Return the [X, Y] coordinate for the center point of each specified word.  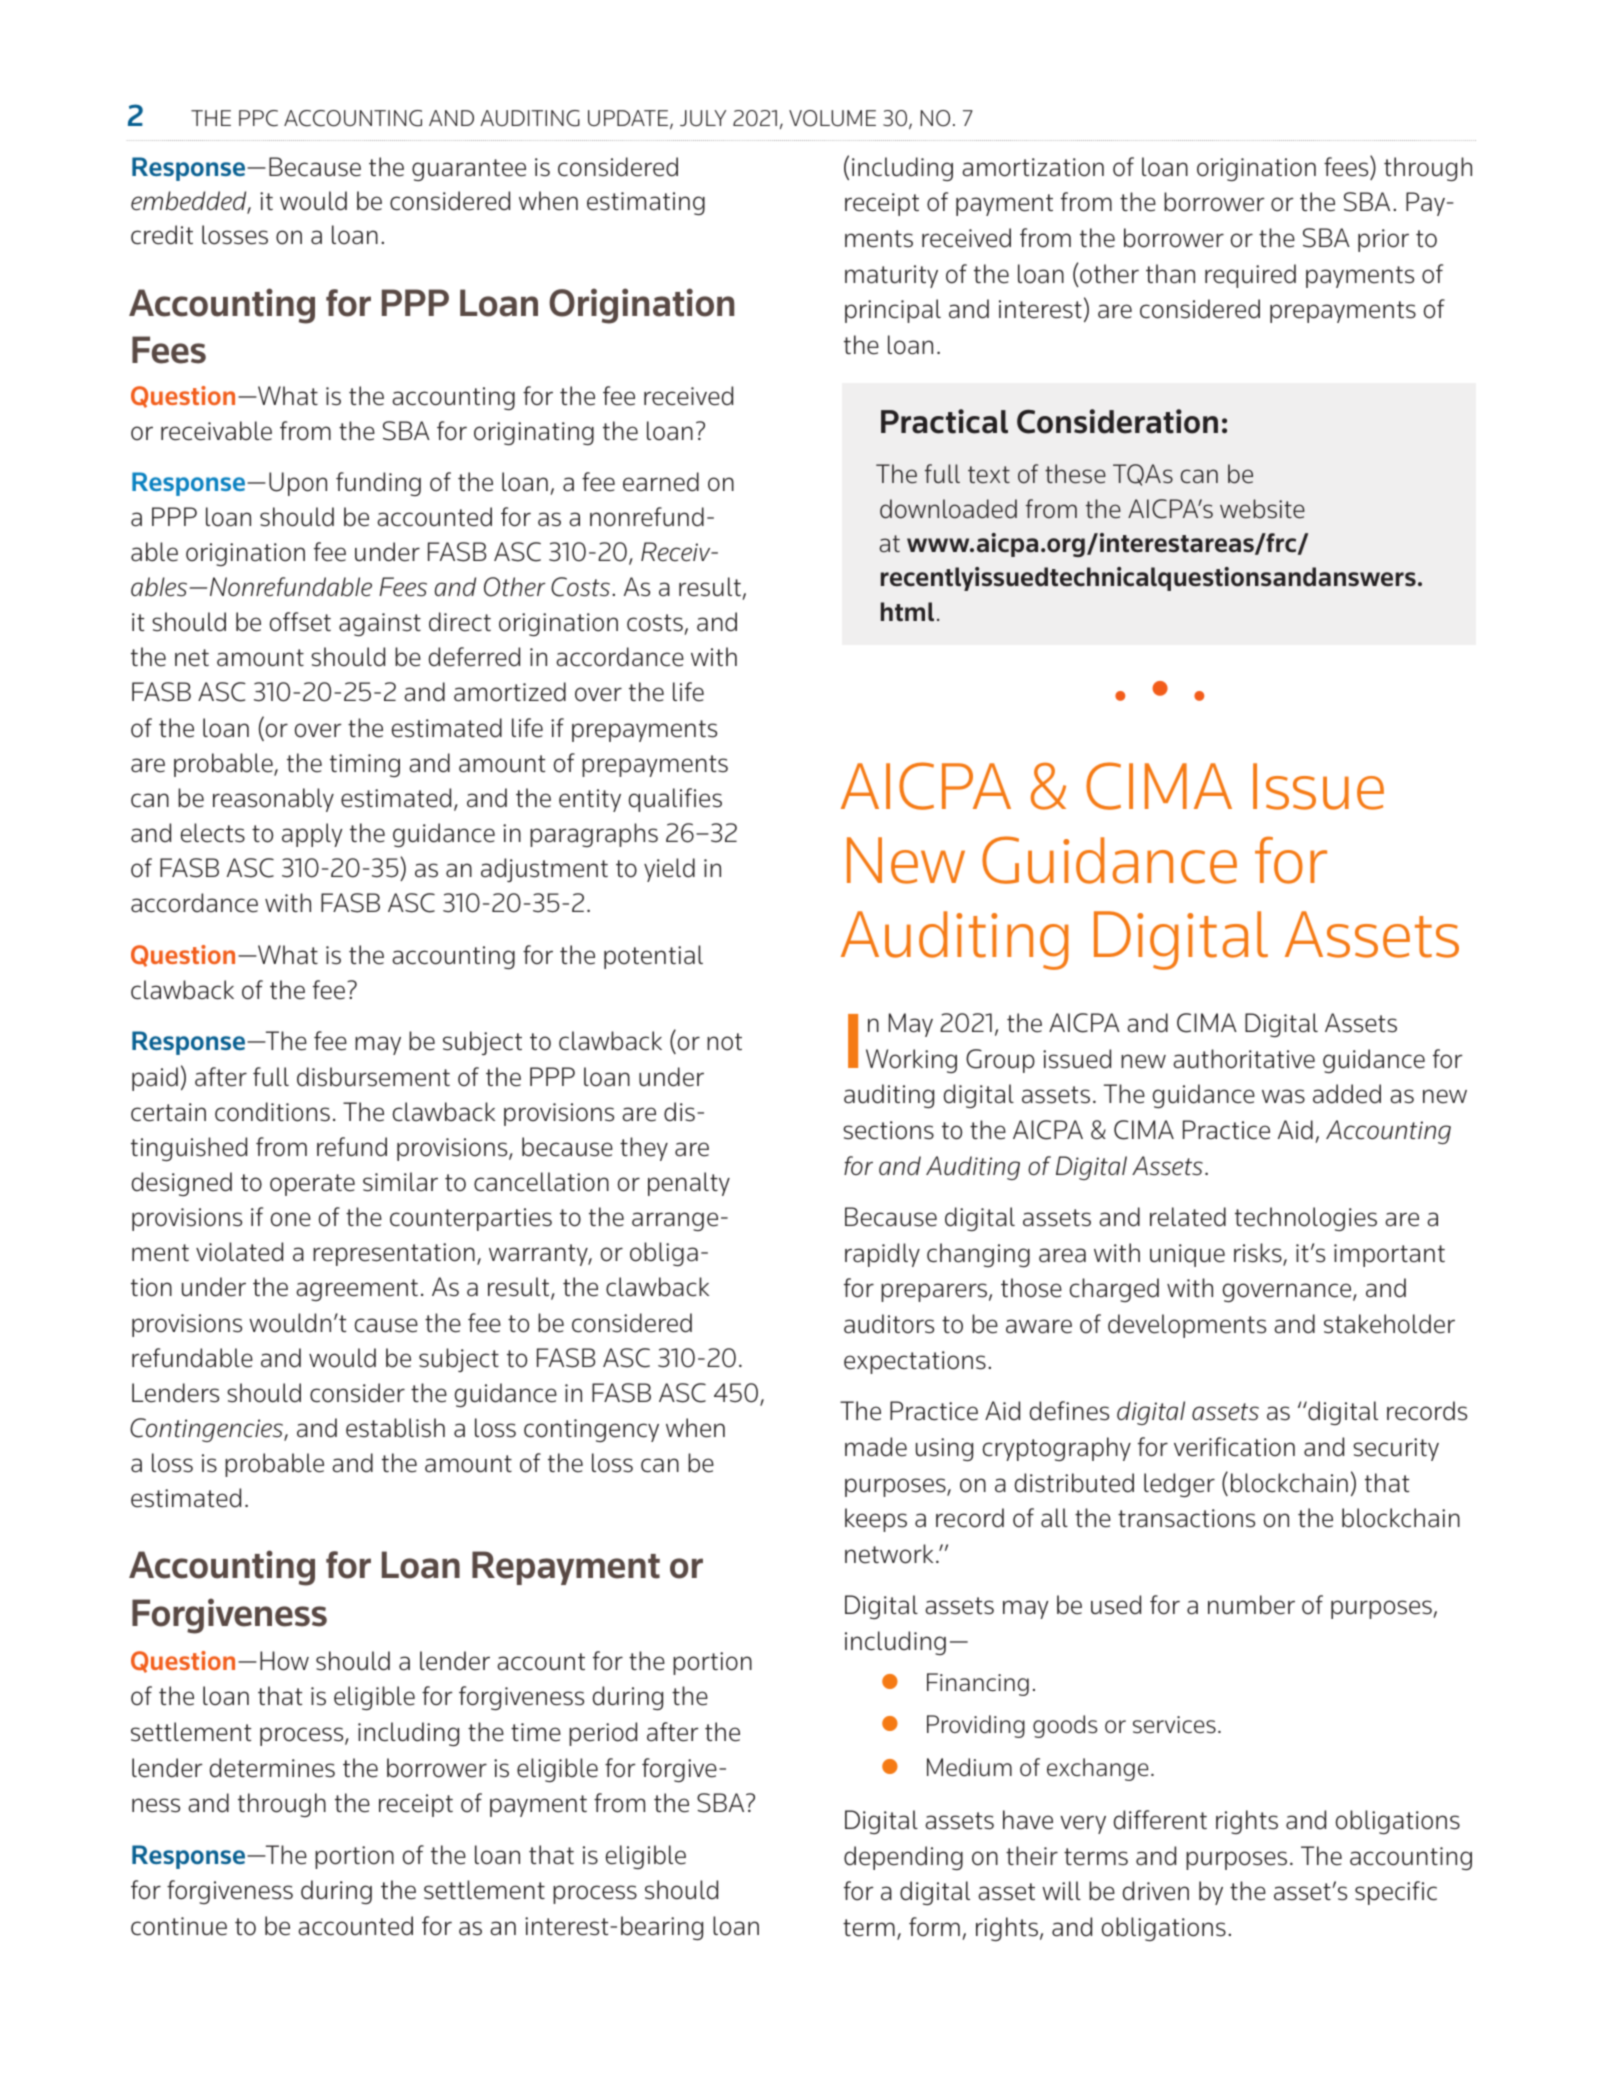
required [1250, 276]
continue [179, 1926]
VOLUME [832, 118]
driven [1155, 1891]
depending [903, 1858]
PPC [258, 118]
